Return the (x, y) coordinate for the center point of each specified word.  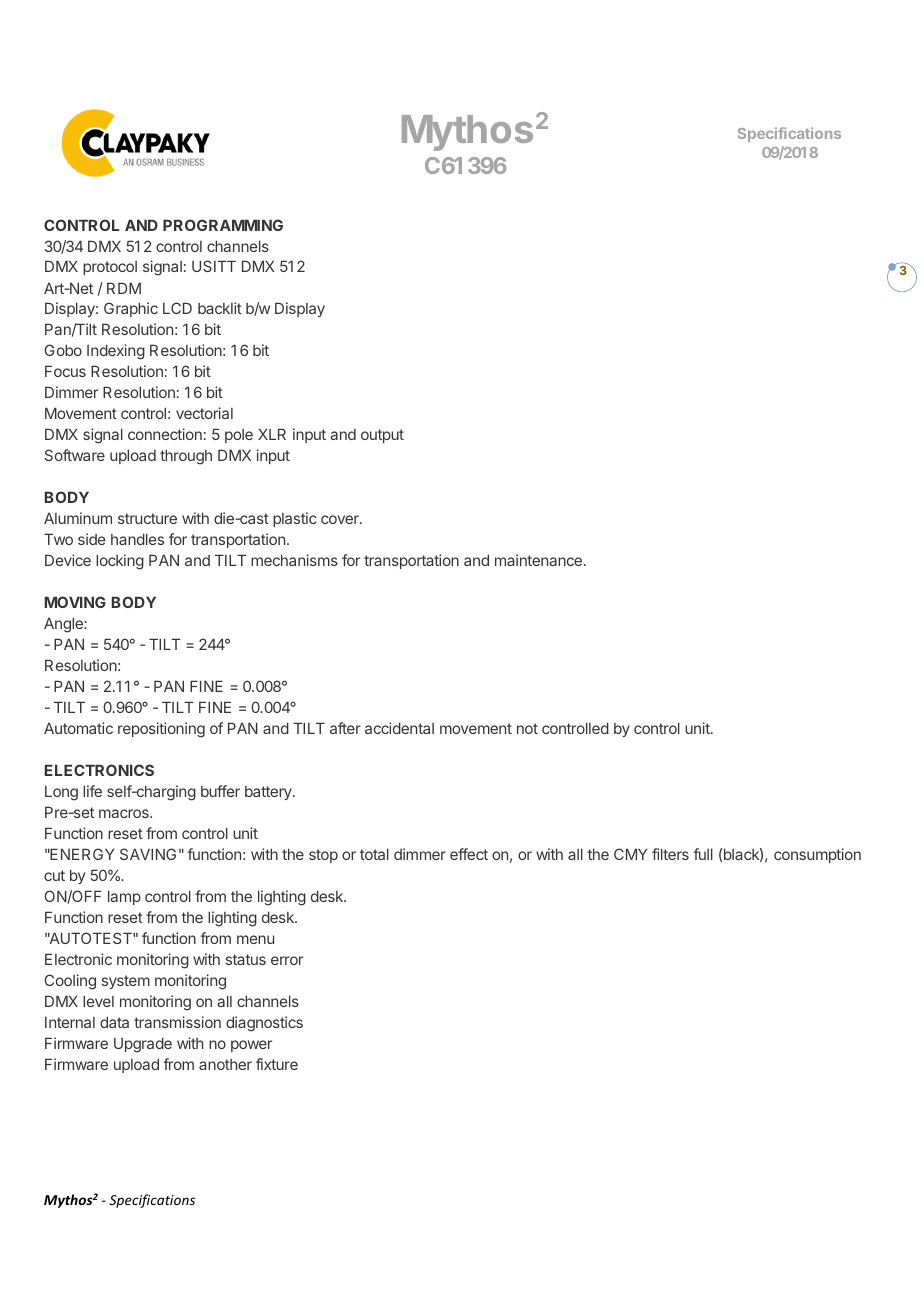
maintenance (538, 560)
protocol (110, 268)
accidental (399, 728)
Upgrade (143, 1045)
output (382, 436)
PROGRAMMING (223, 225)
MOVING (75, 602)
